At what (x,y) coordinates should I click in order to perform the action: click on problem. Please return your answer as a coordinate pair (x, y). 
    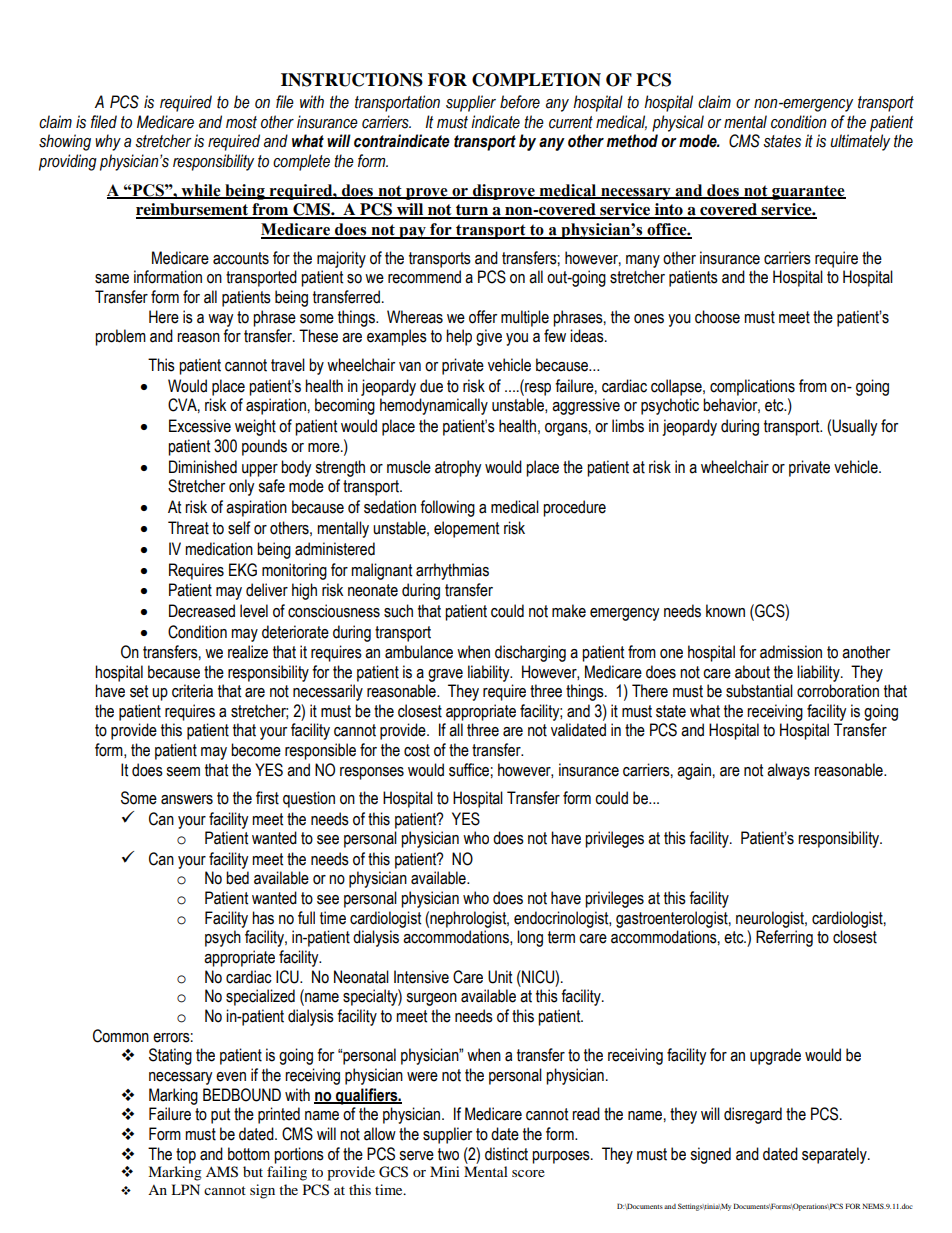
    Looking at the image, I should click on (120, 337).
